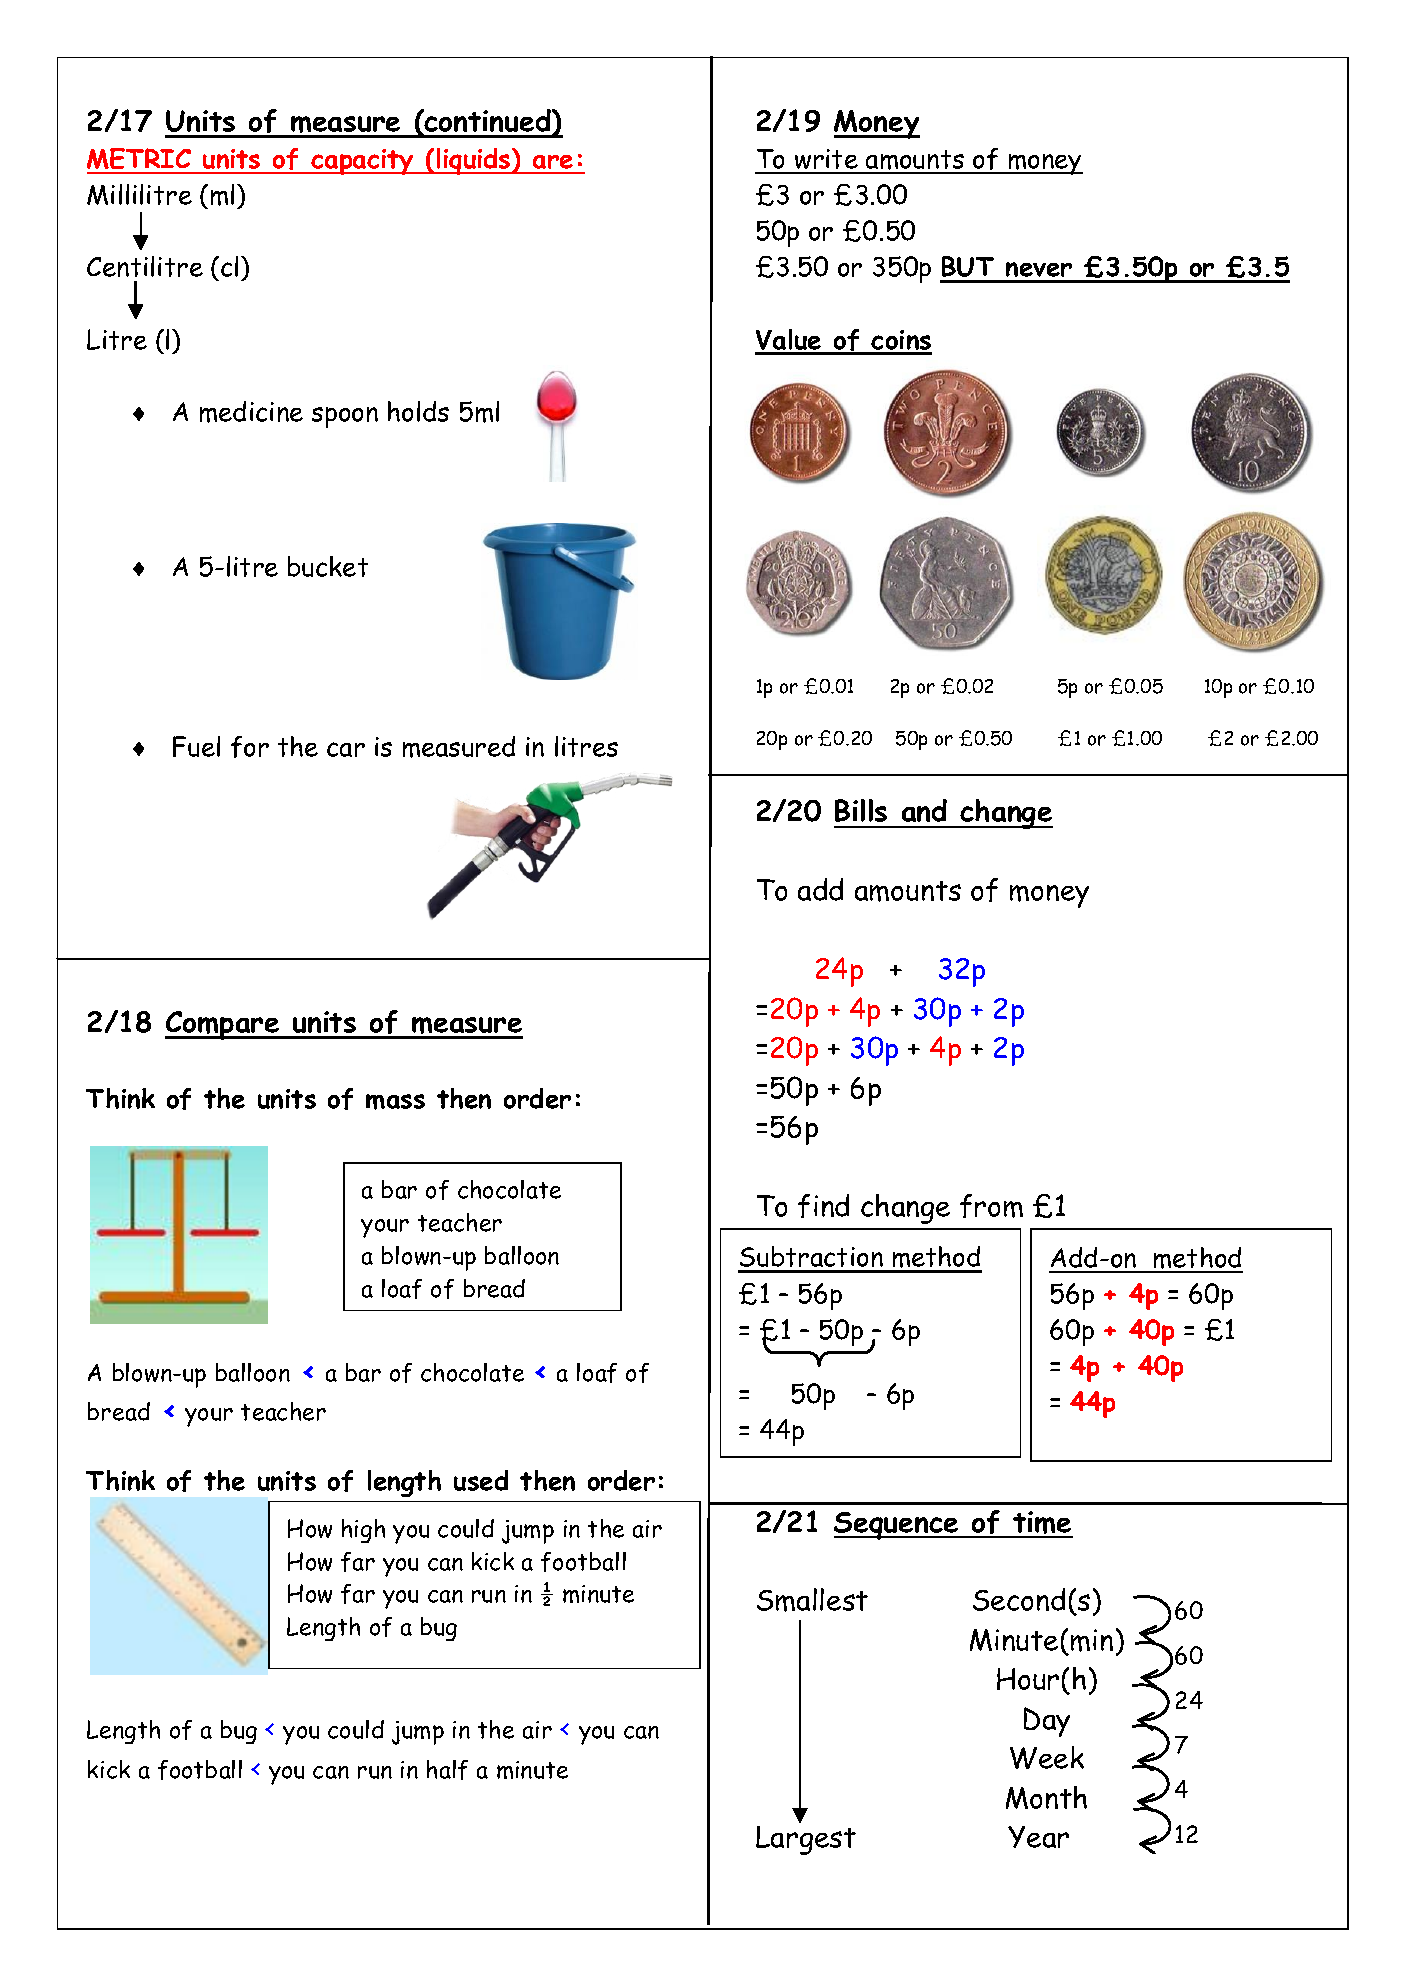 This screenshot has width=1405, height=1986. I want to click on mass, so click(395, 1102).
